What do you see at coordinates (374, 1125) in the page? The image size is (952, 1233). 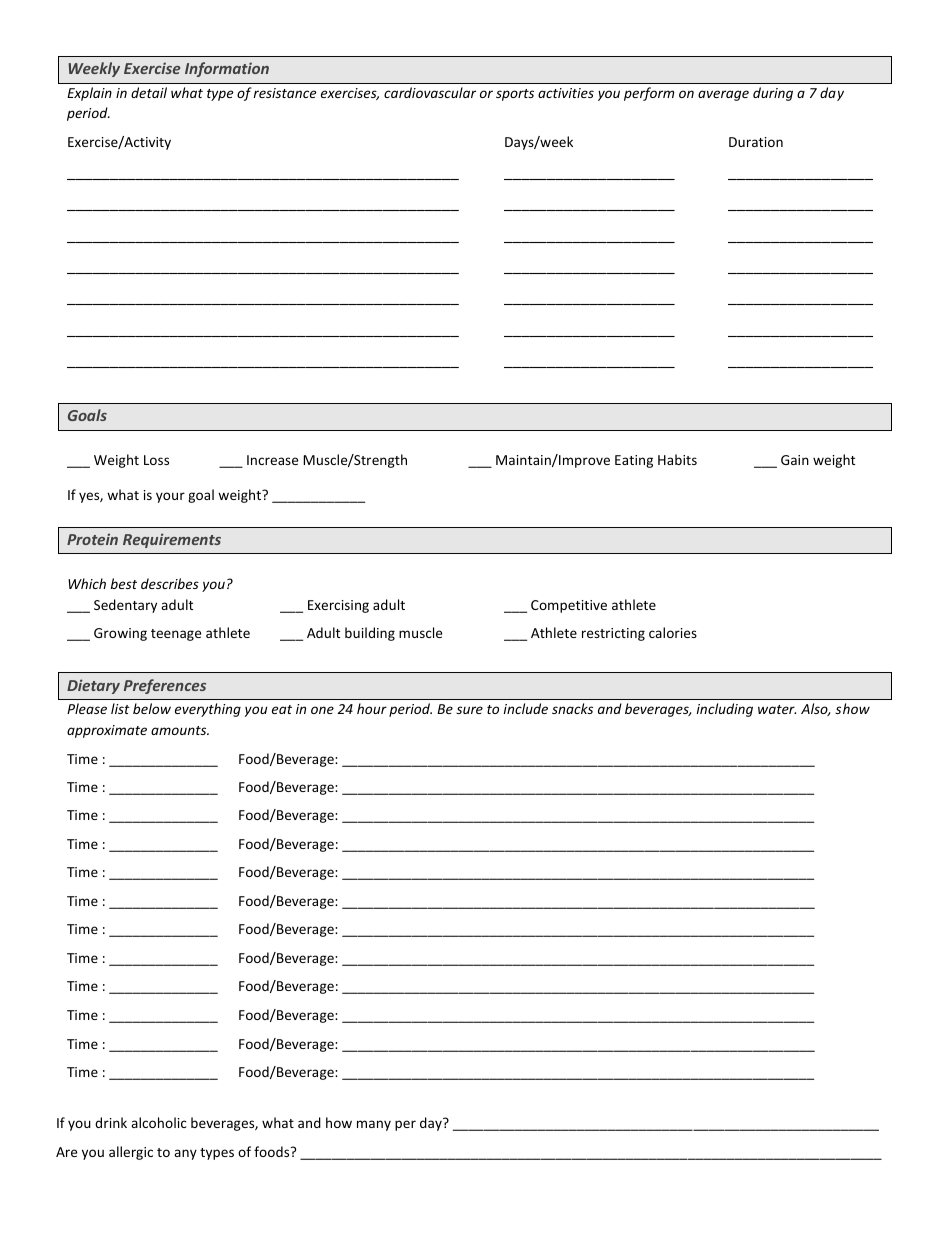 I see `many` at bounding box center [374, 1125].
